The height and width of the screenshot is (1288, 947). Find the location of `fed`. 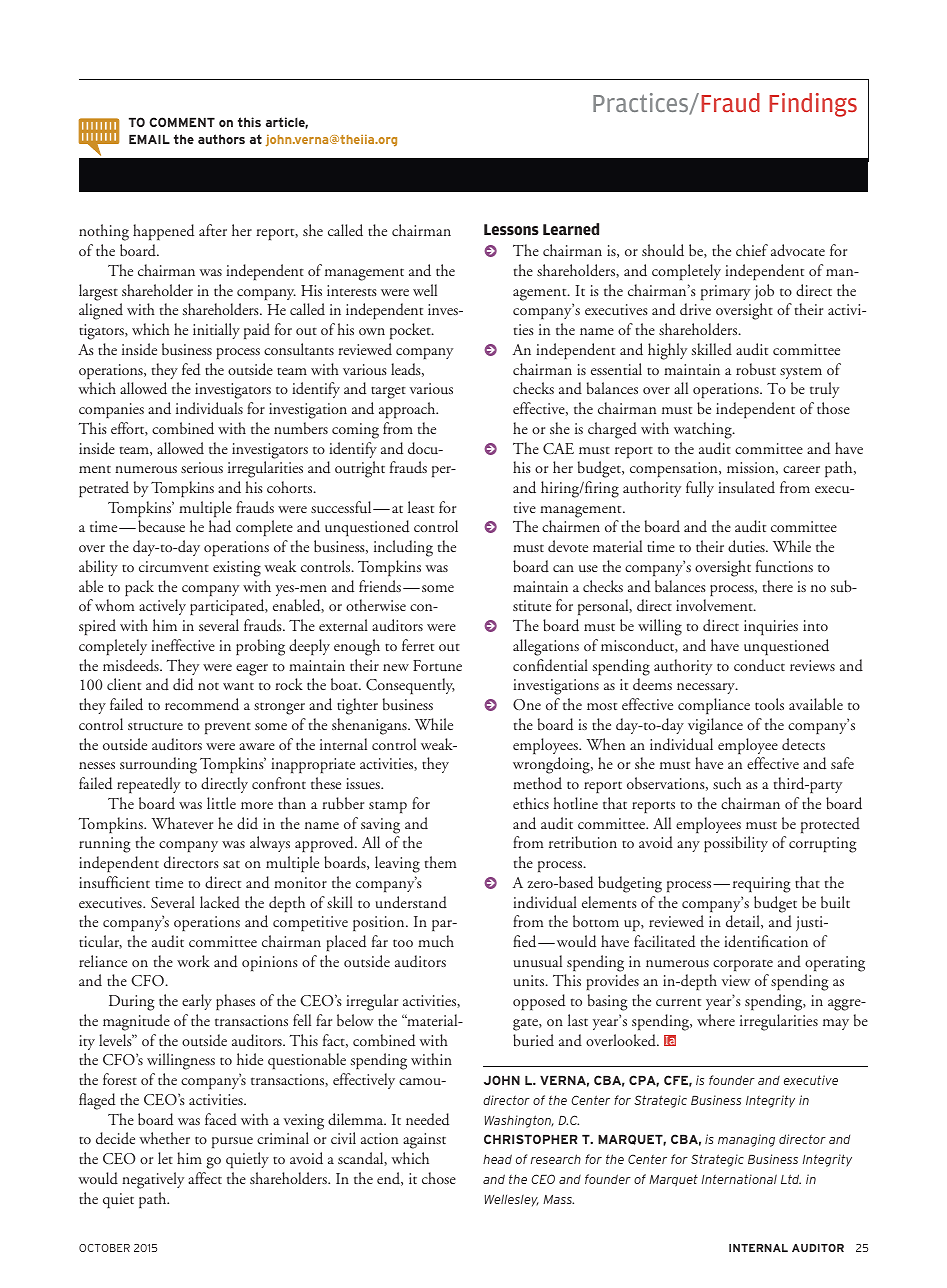

fed is located at coordinates (191, 369).
